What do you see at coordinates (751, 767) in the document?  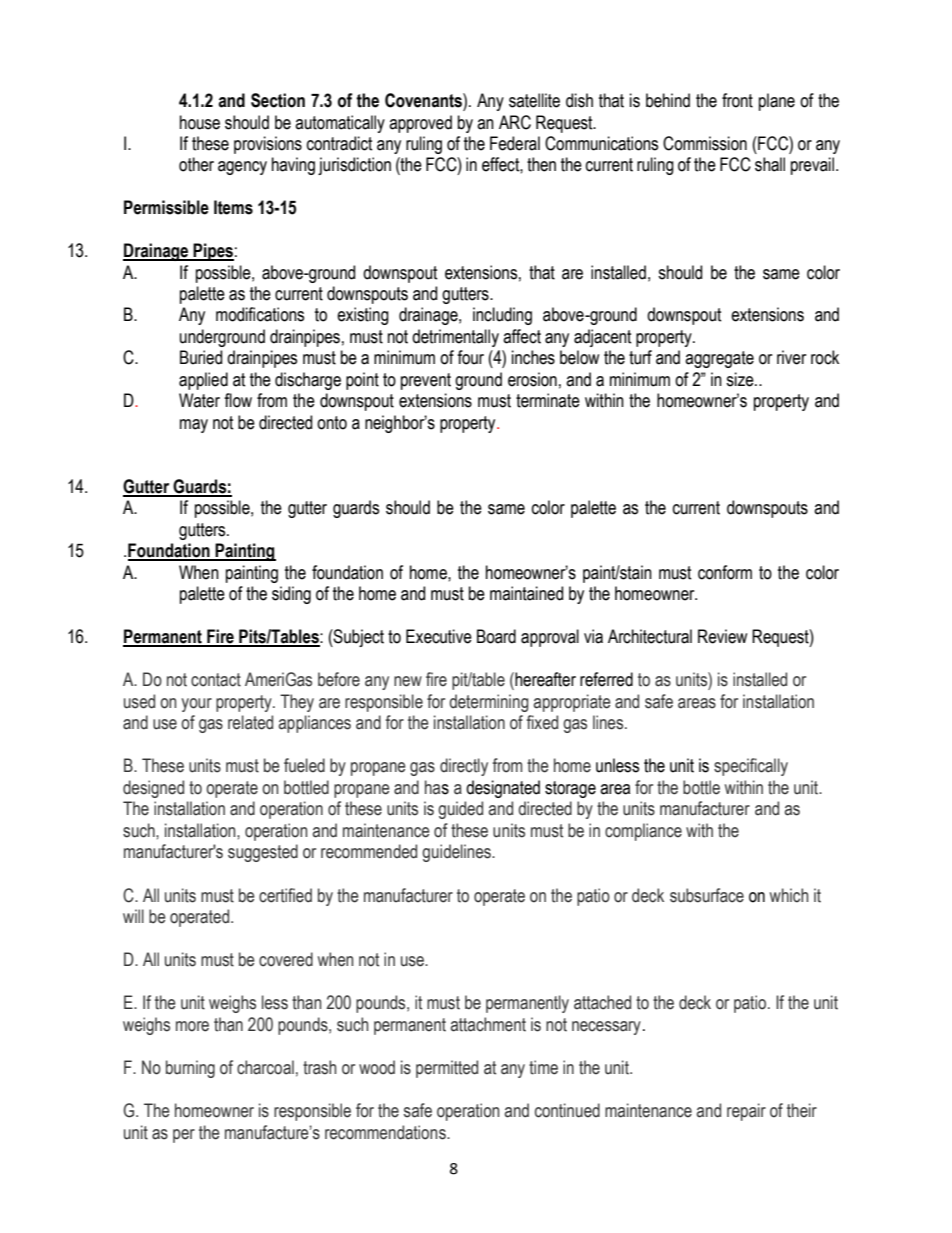 I see `specifically` at bounding box center [751, 767].
